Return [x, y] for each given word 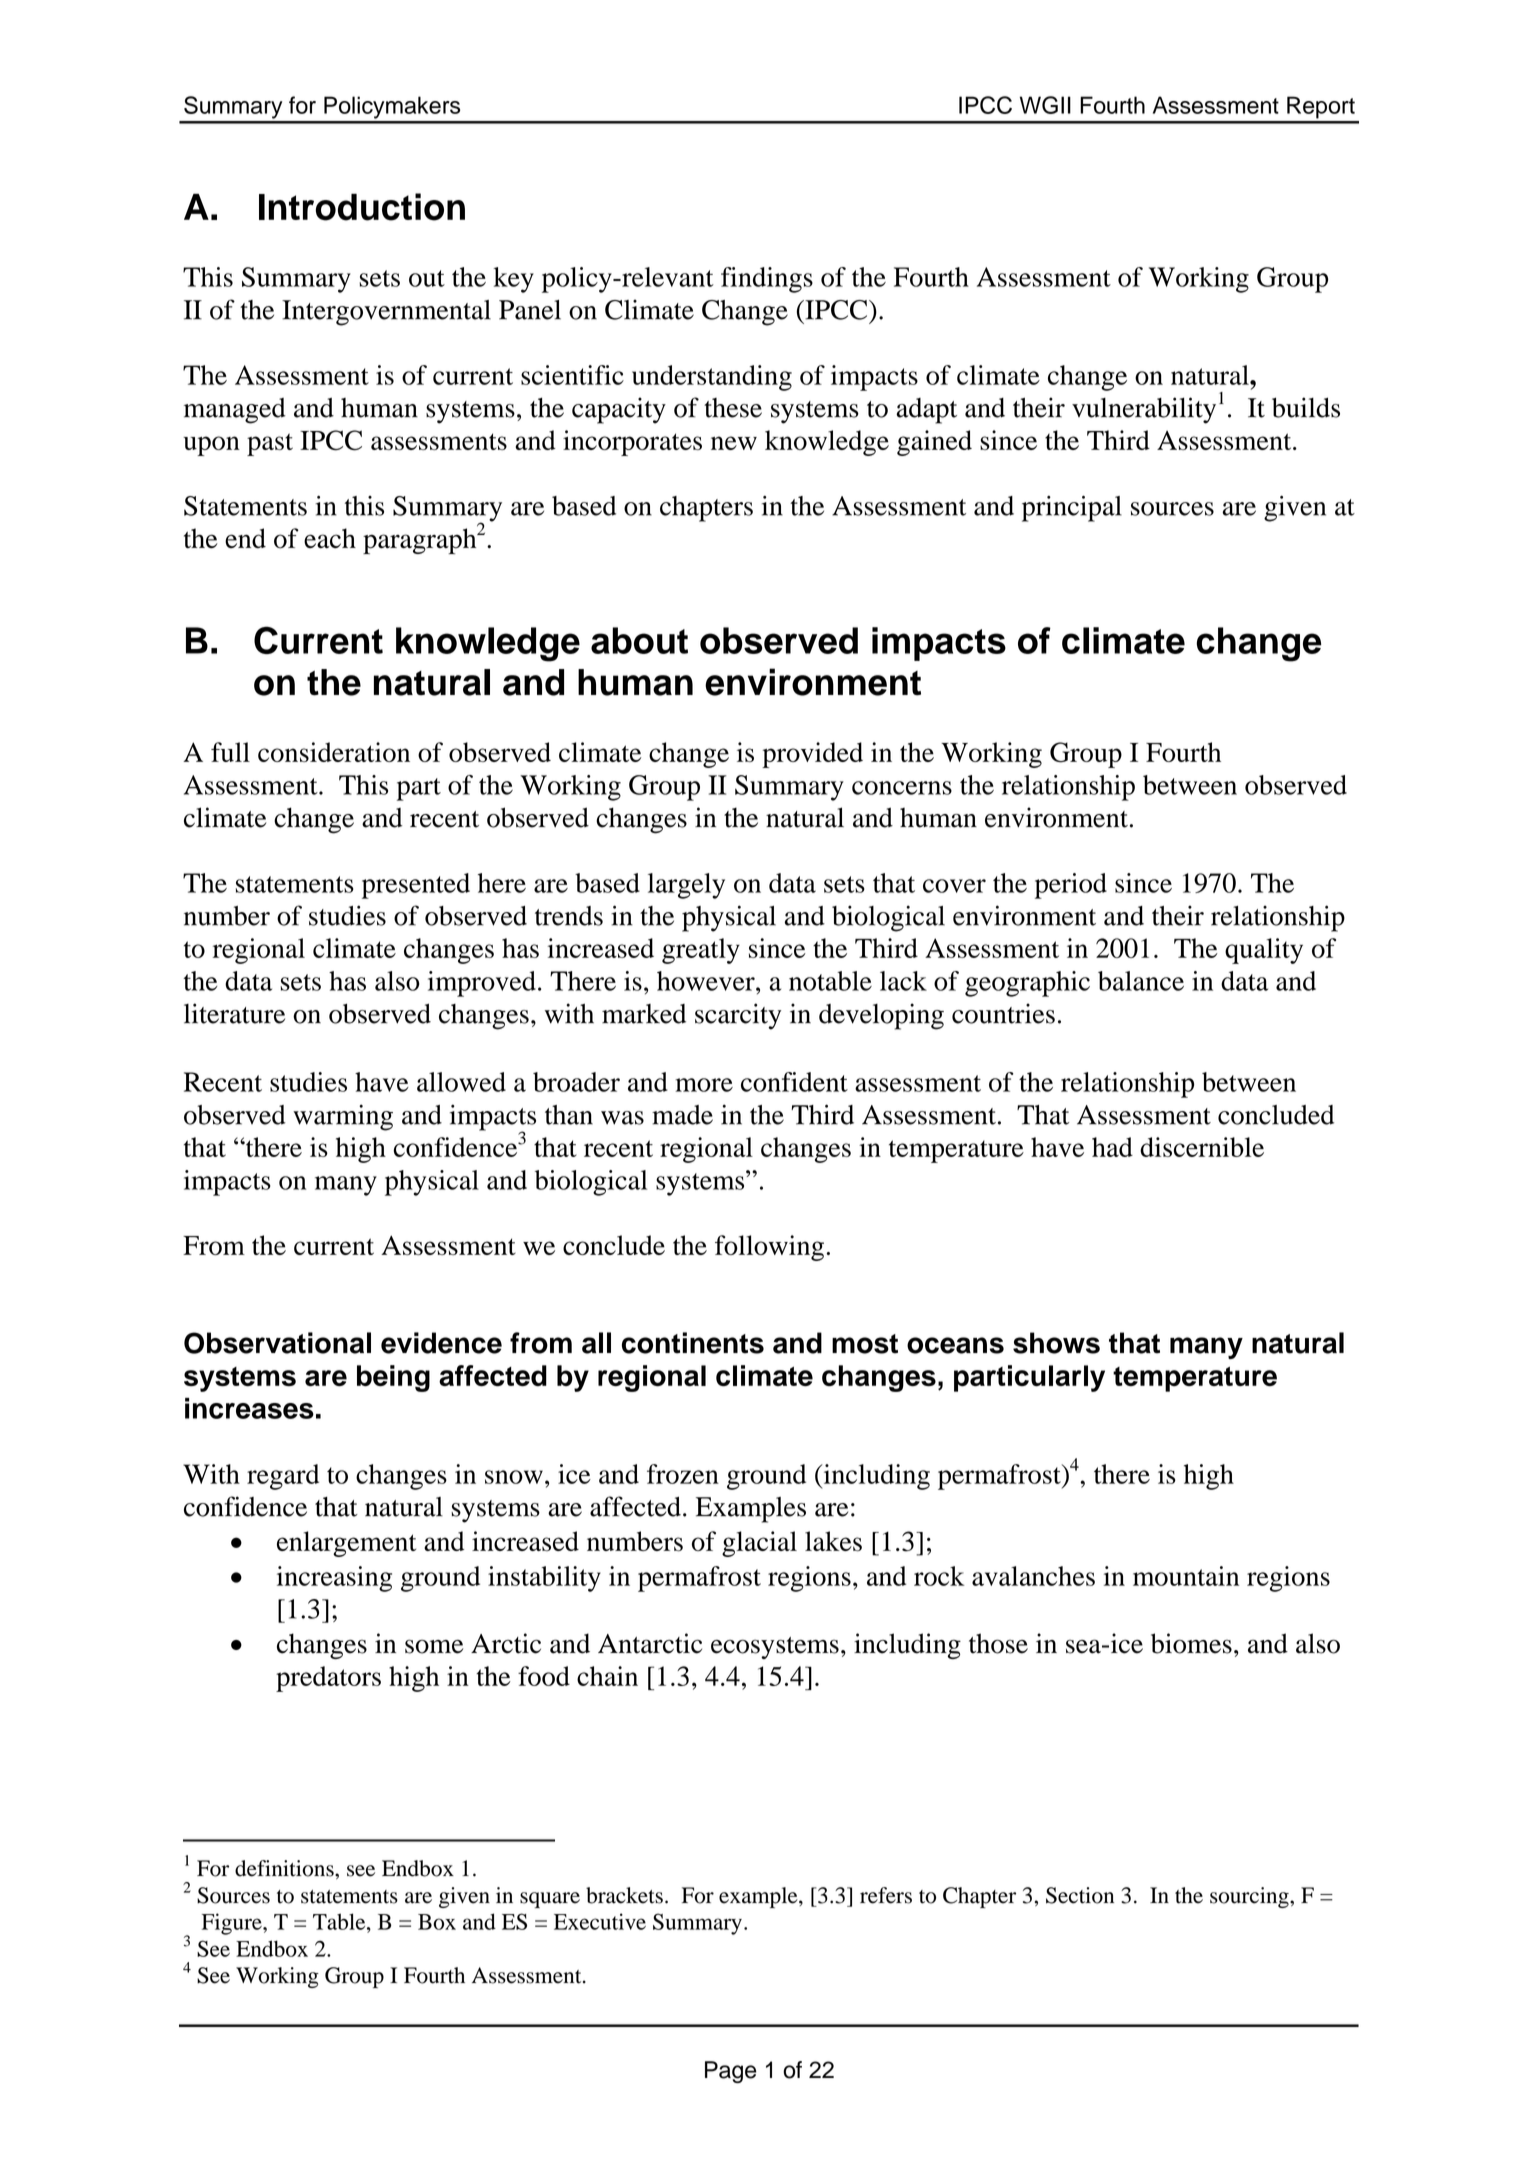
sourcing [1250, 1897]
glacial [759, 1544]
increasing [334, 1579]
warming [343, 1117]
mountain [1186, 1576]
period [1071, 886]
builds [1306, 407]
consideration [334, 752]
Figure [233, 1924]
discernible [1202, 1147]
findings [767, 280]
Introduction [362, 207]
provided [812, 755]
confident [794, 1082]
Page [731, 2072]
